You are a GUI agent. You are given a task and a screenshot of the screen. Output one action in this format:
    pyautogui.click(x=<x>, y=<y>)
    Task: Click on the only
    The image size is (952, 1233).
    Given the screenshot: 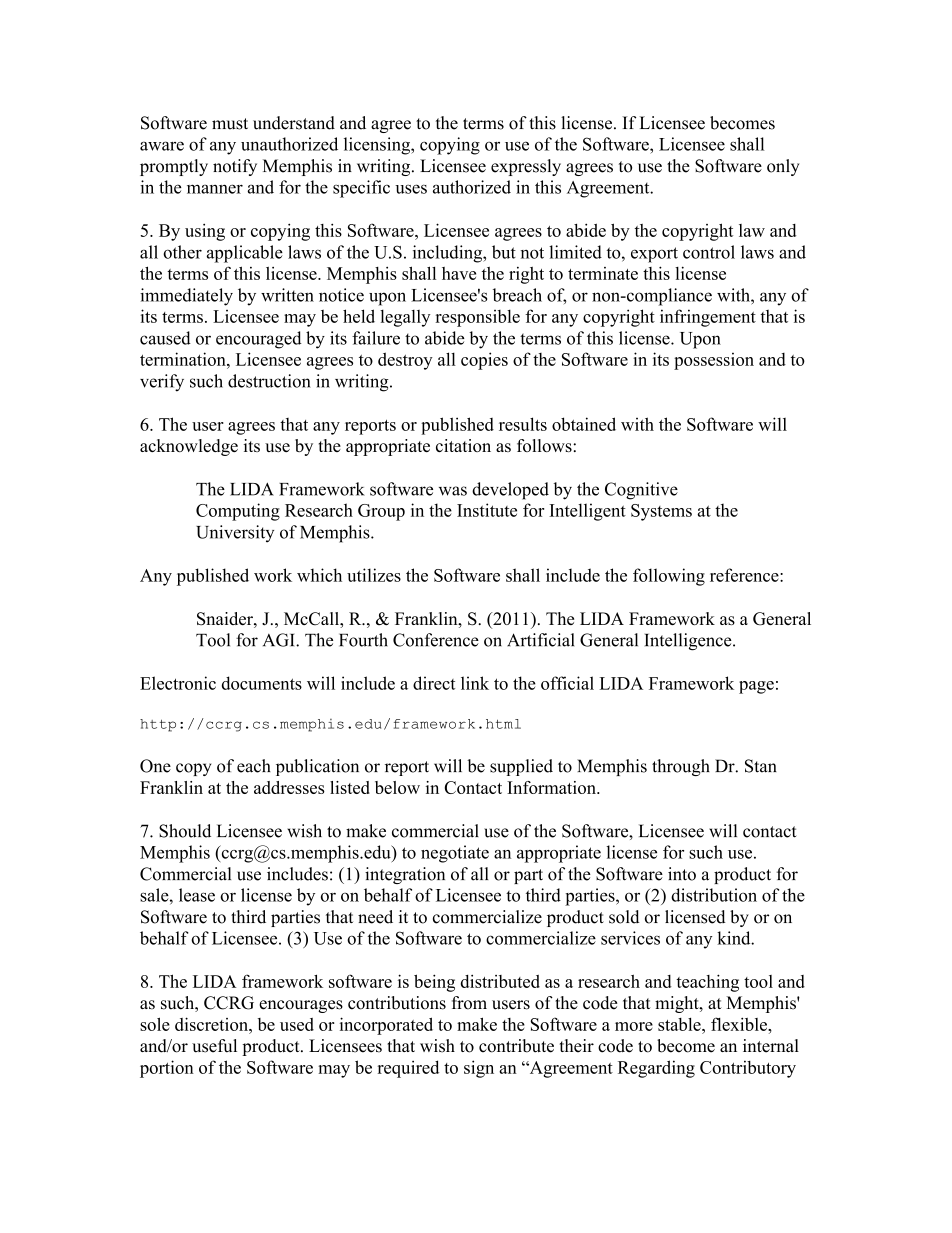 What is the action you would take?
    pyautogui.click(x=783, y=167)
